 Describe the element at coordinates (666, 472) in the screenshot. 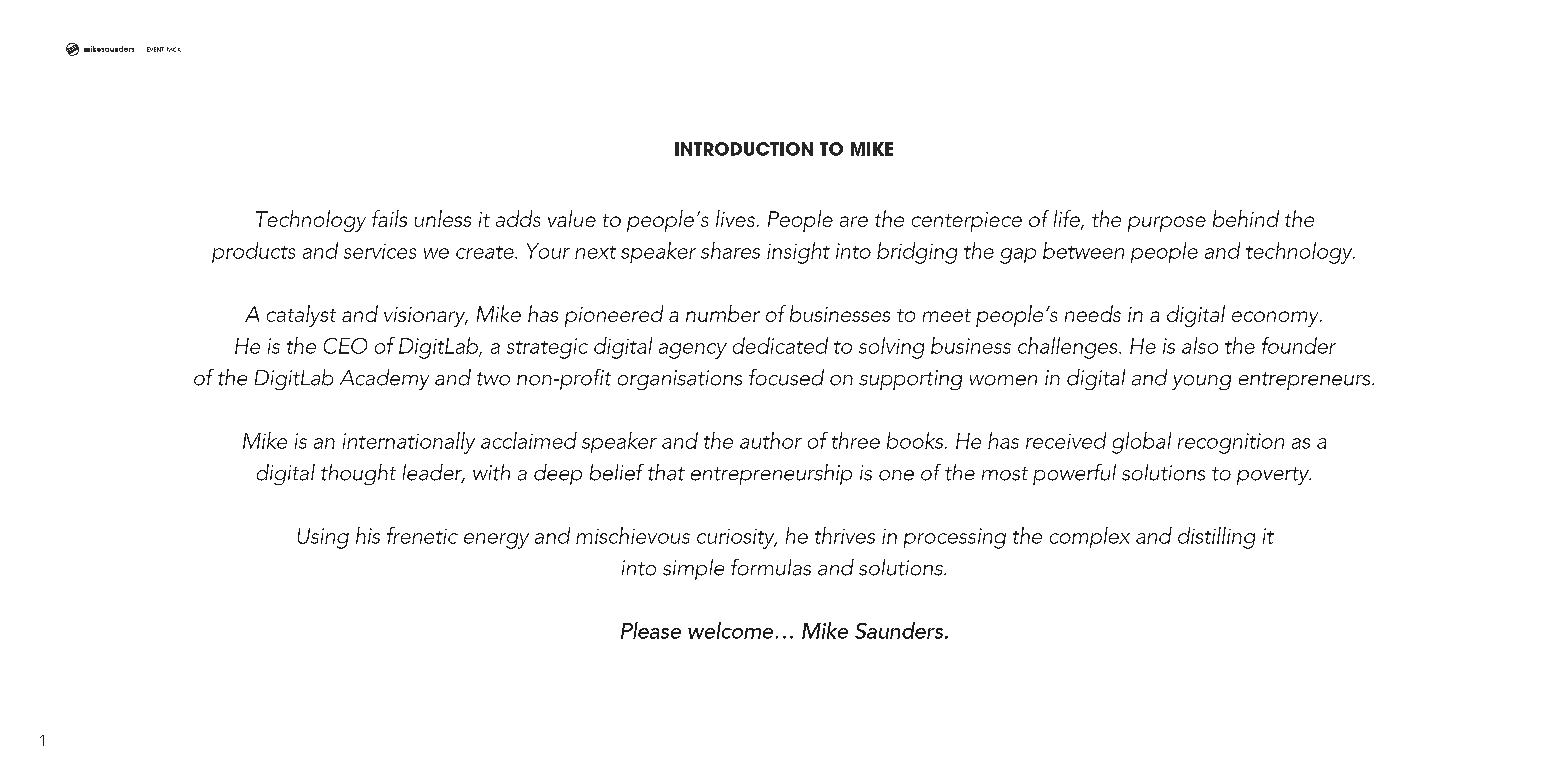

I see `that` at that location.
